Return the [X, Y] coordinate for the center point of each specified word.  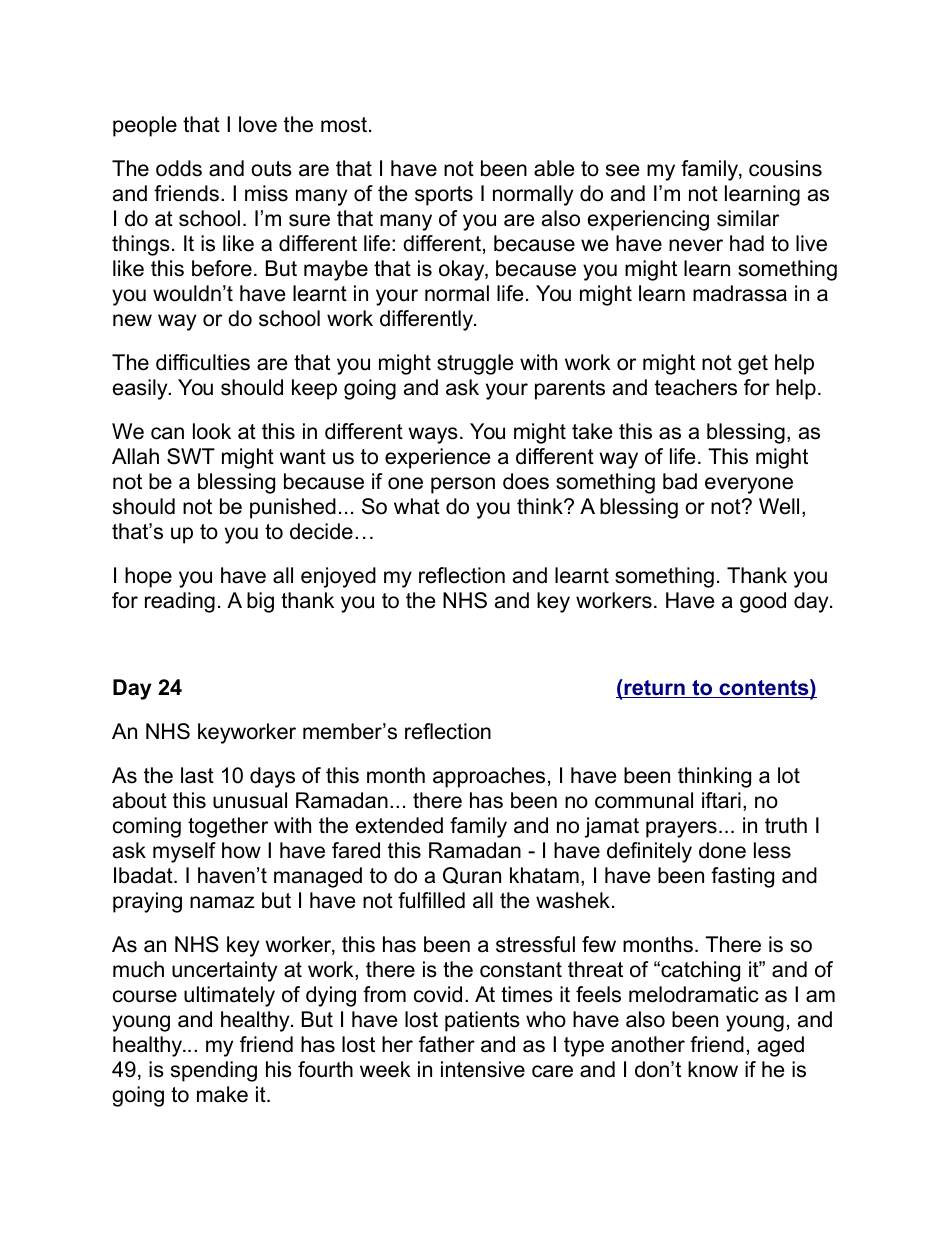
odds [179, 168]
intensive [483, 1069]
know [713, 1069]
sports [444, 196]
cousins [785, 168]
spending [214, 1071]
